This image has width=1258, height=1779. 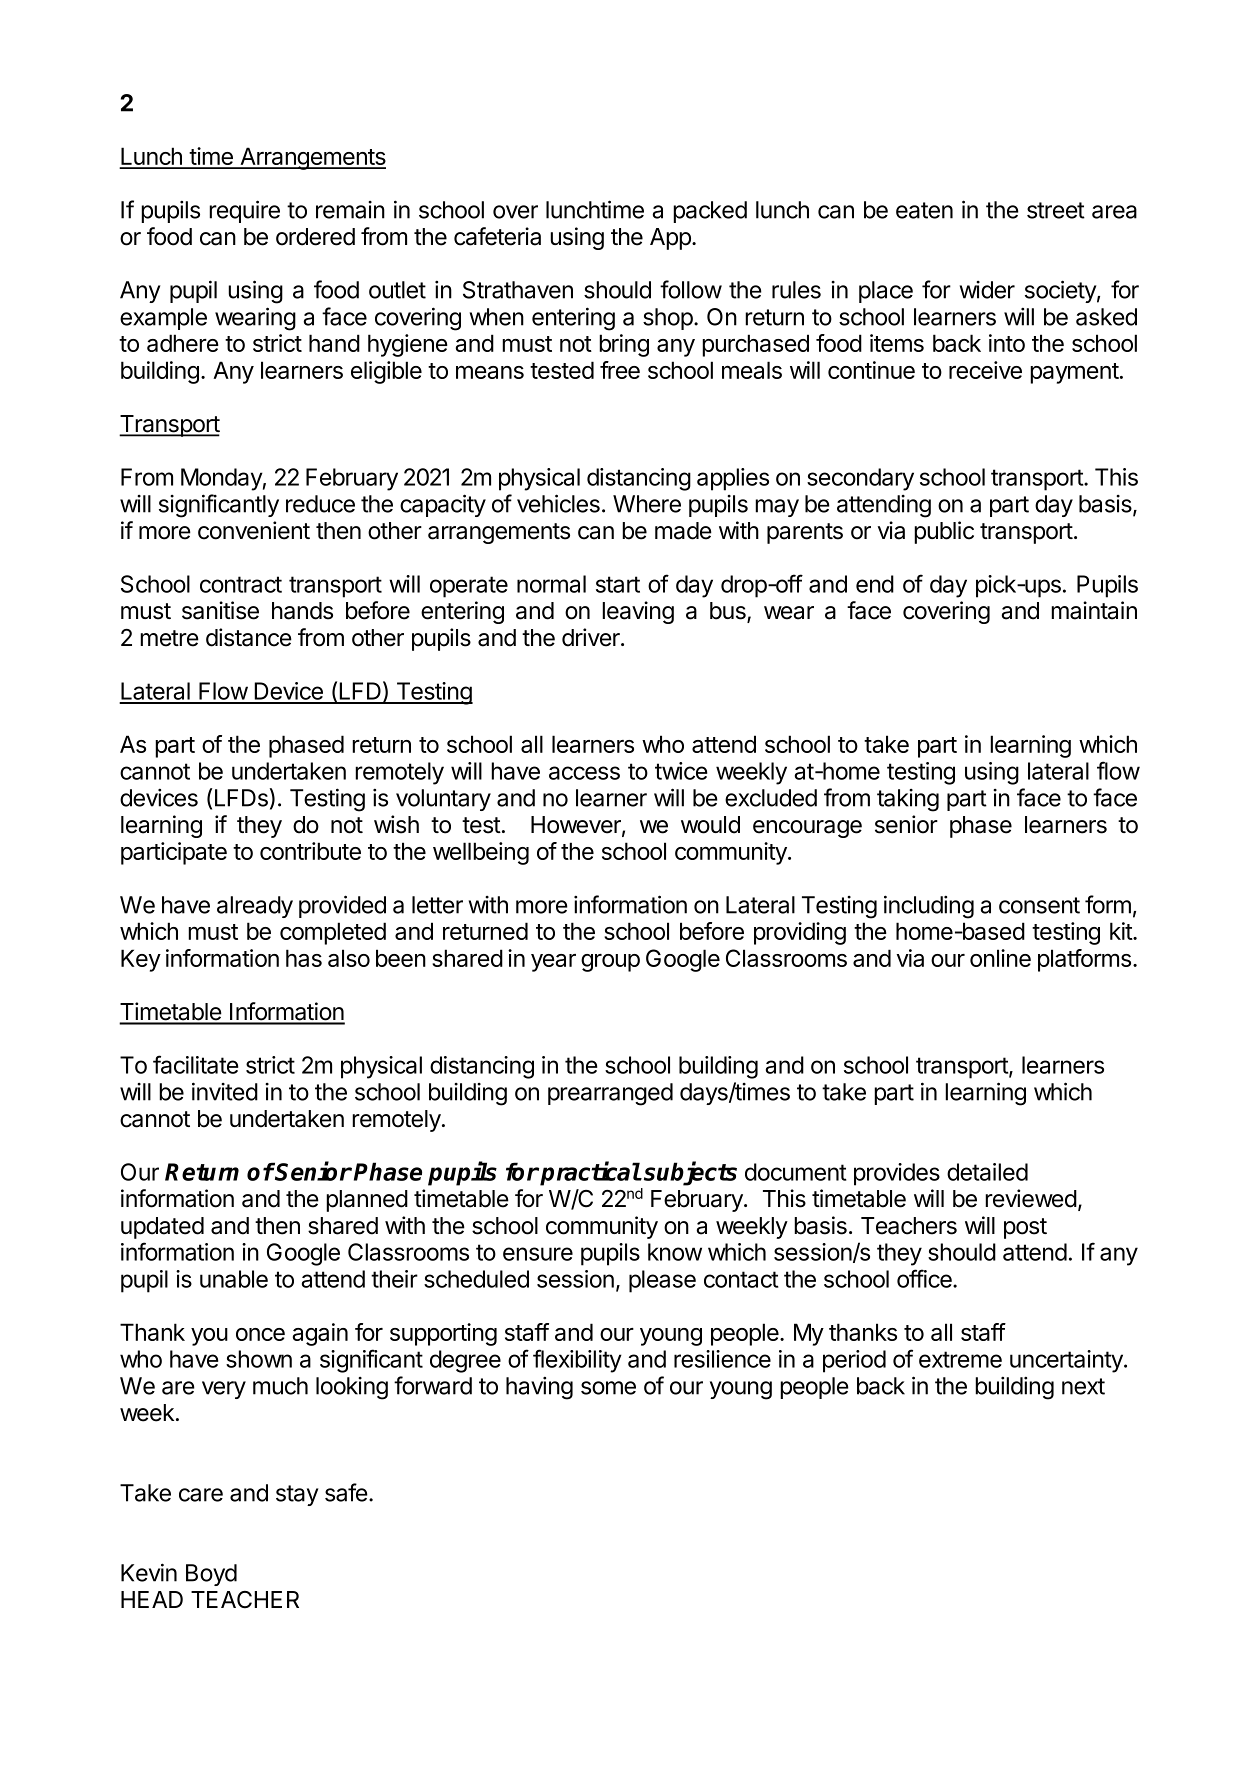 What do you see at coordinates (691, 289) in the image?
I see `follow` at bounding box center [691, 289].
